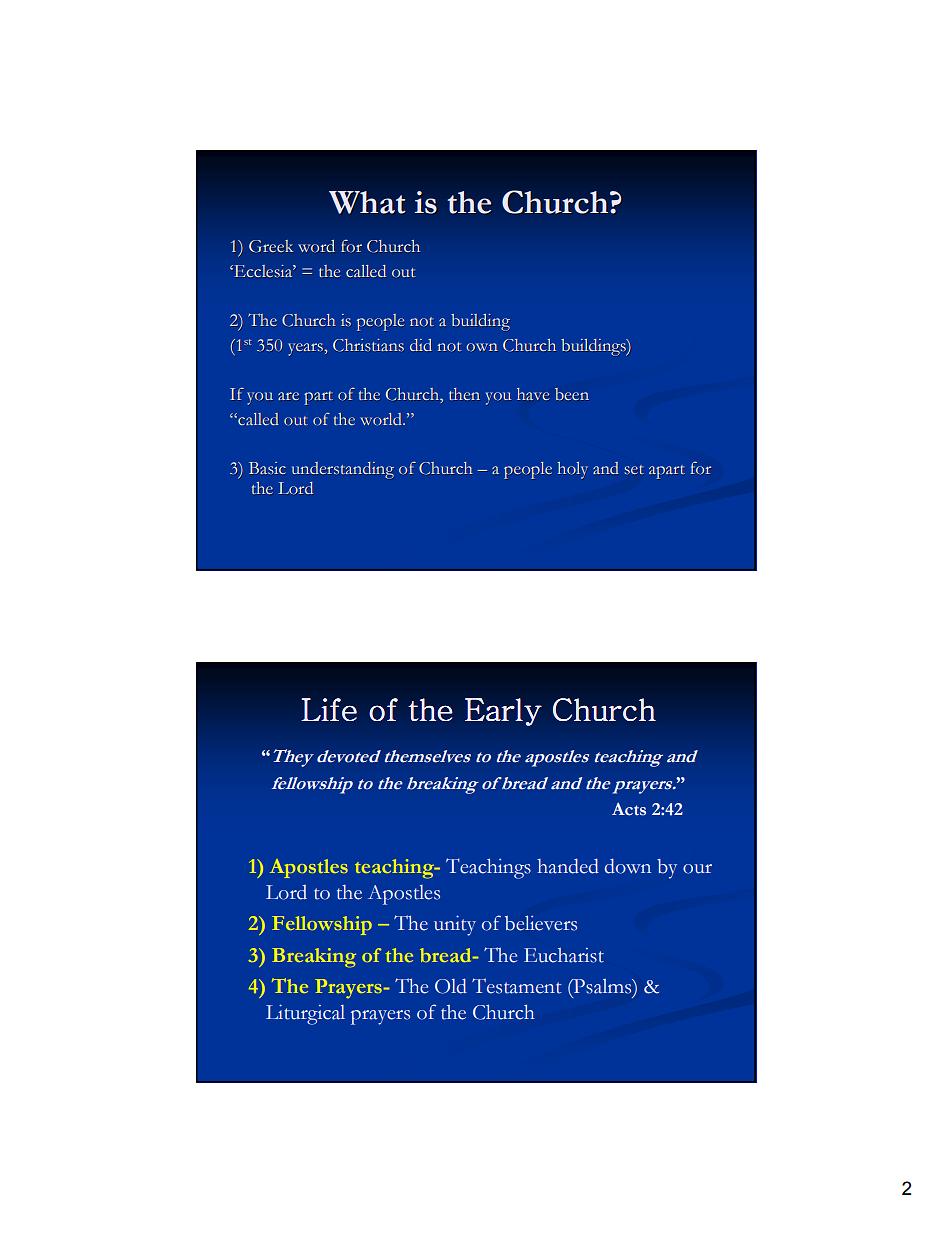 The width and height of the page is (952, 1233). I want to click on Liturgical, so click(305, 1014).
